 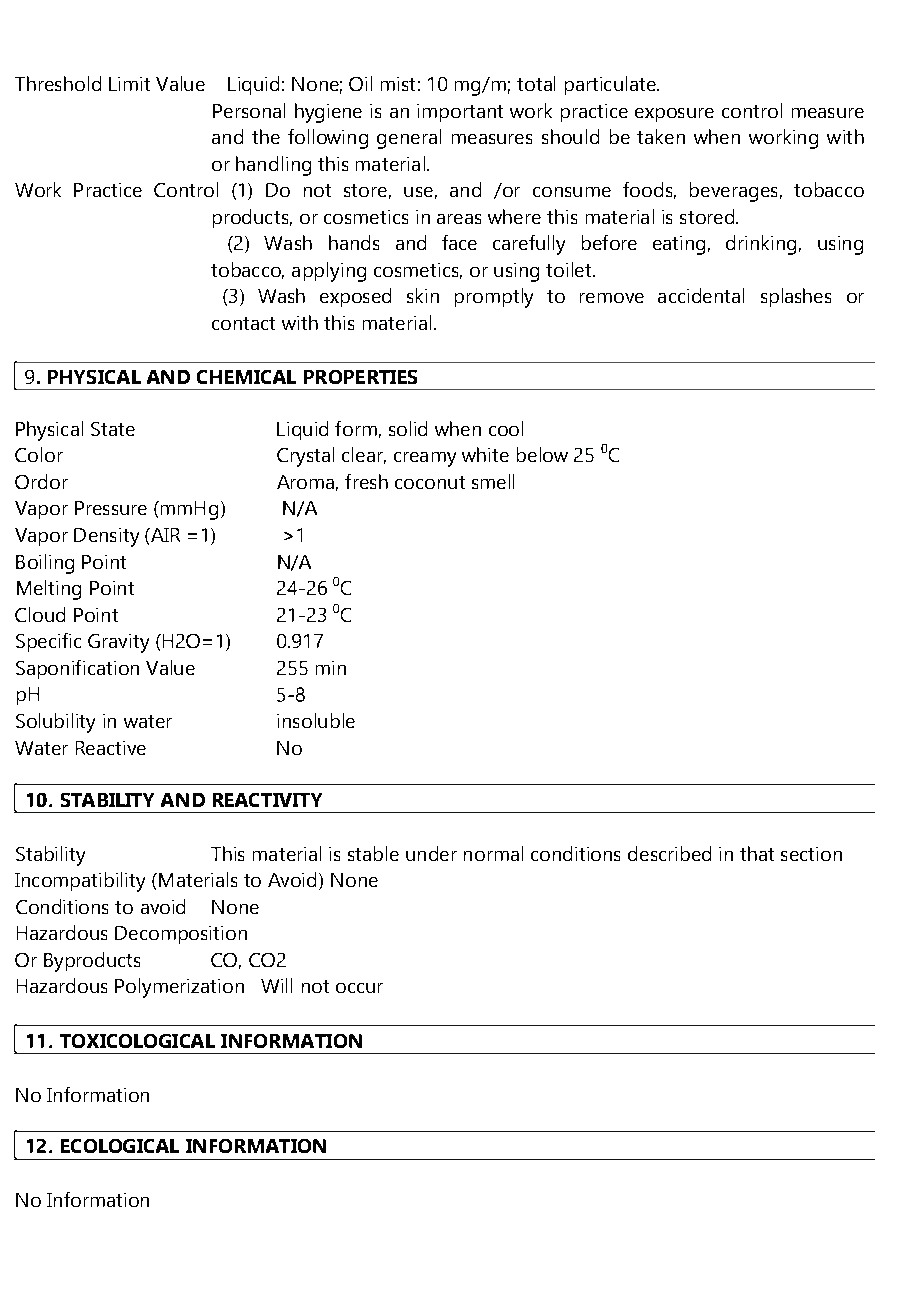 What do you see at coordinates (460, 113) in the screenshot?
I see `important` at bounding box center [460, 113].
